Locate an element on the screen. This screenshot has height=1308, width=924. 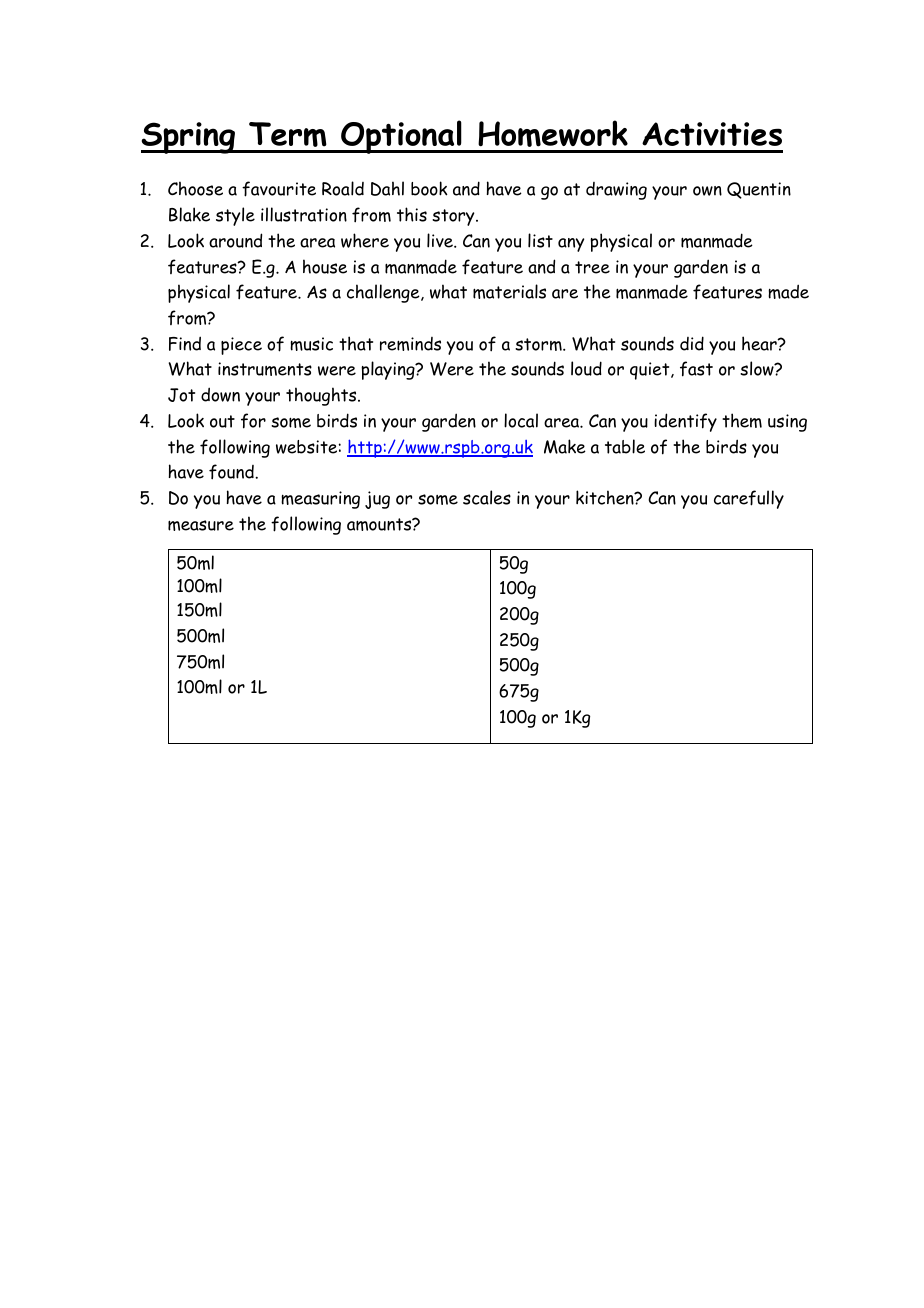
measure is located at coordinates (201, 525).
